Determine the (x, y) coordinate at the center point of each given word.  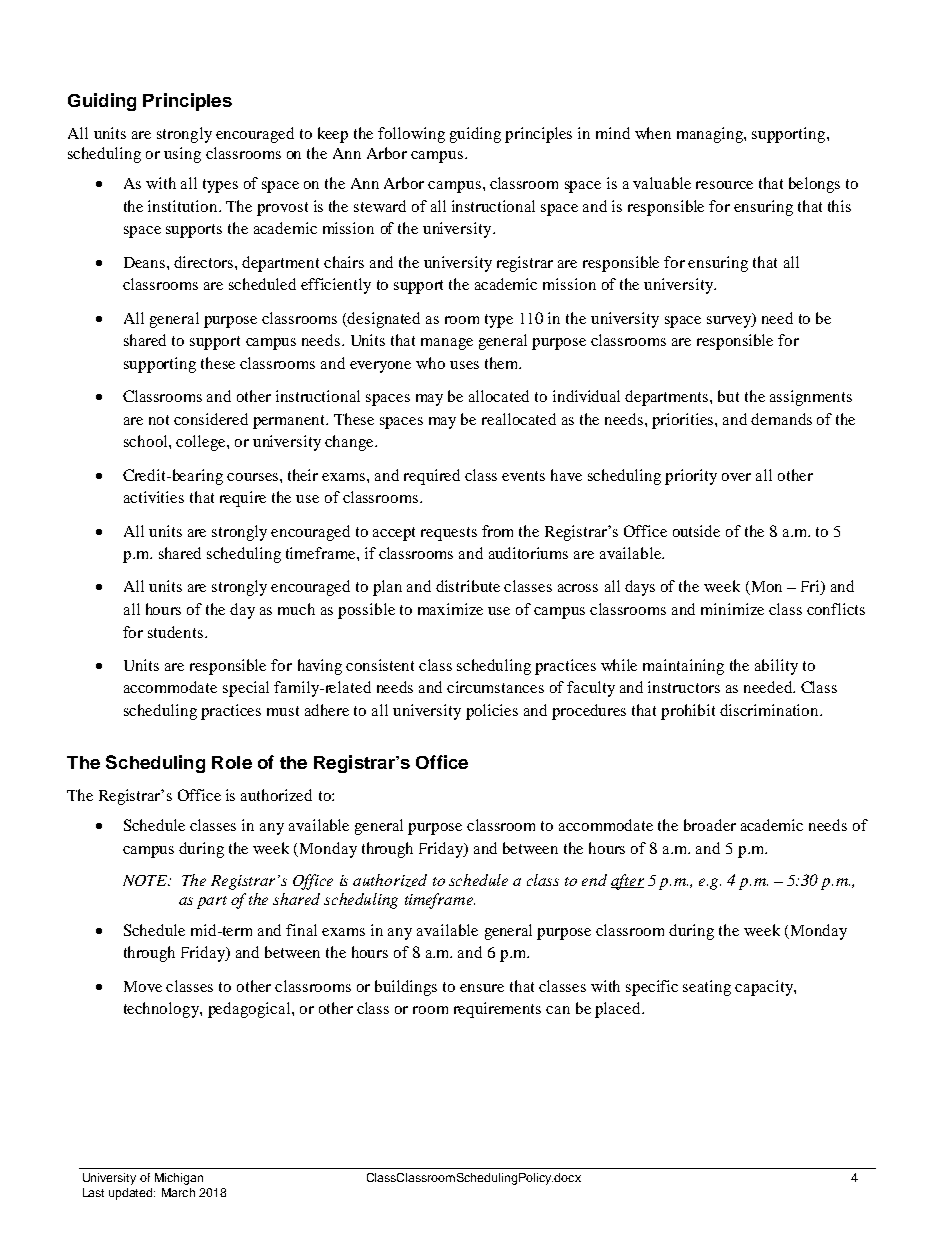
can (558, 1010)
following (411, 135)
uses (464, 365)
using (182, 155)
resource (724, 185)
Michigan (179, 1179)
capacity (765, 988)
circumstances (495, 687)
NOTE (146, 880)
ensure (482, 988)
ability (776, 667)
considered (211, 419)
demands (781, 419)
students (175, 632)
